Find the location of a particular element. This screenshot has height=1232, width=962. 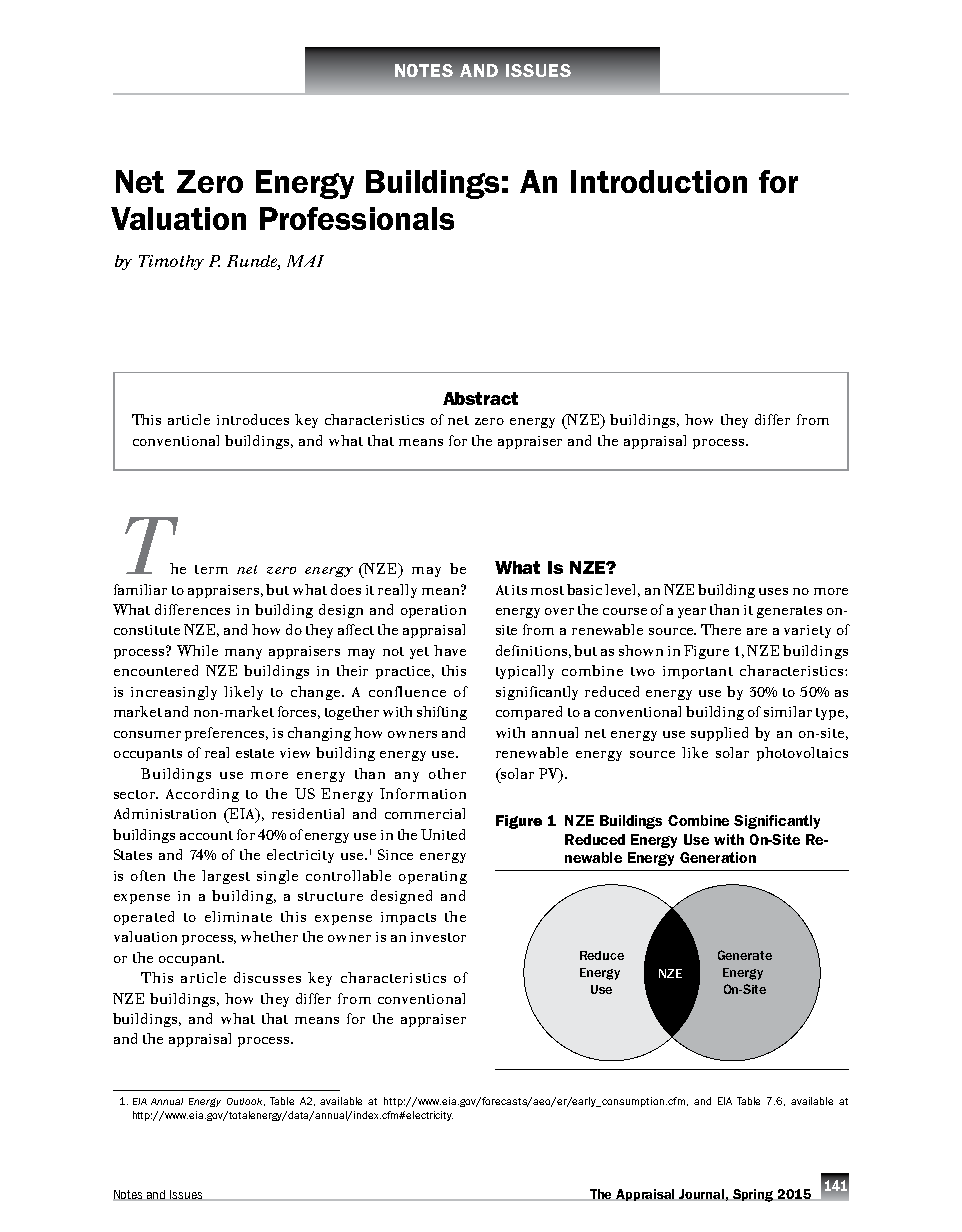

account is located at coordinates (206, 835).
